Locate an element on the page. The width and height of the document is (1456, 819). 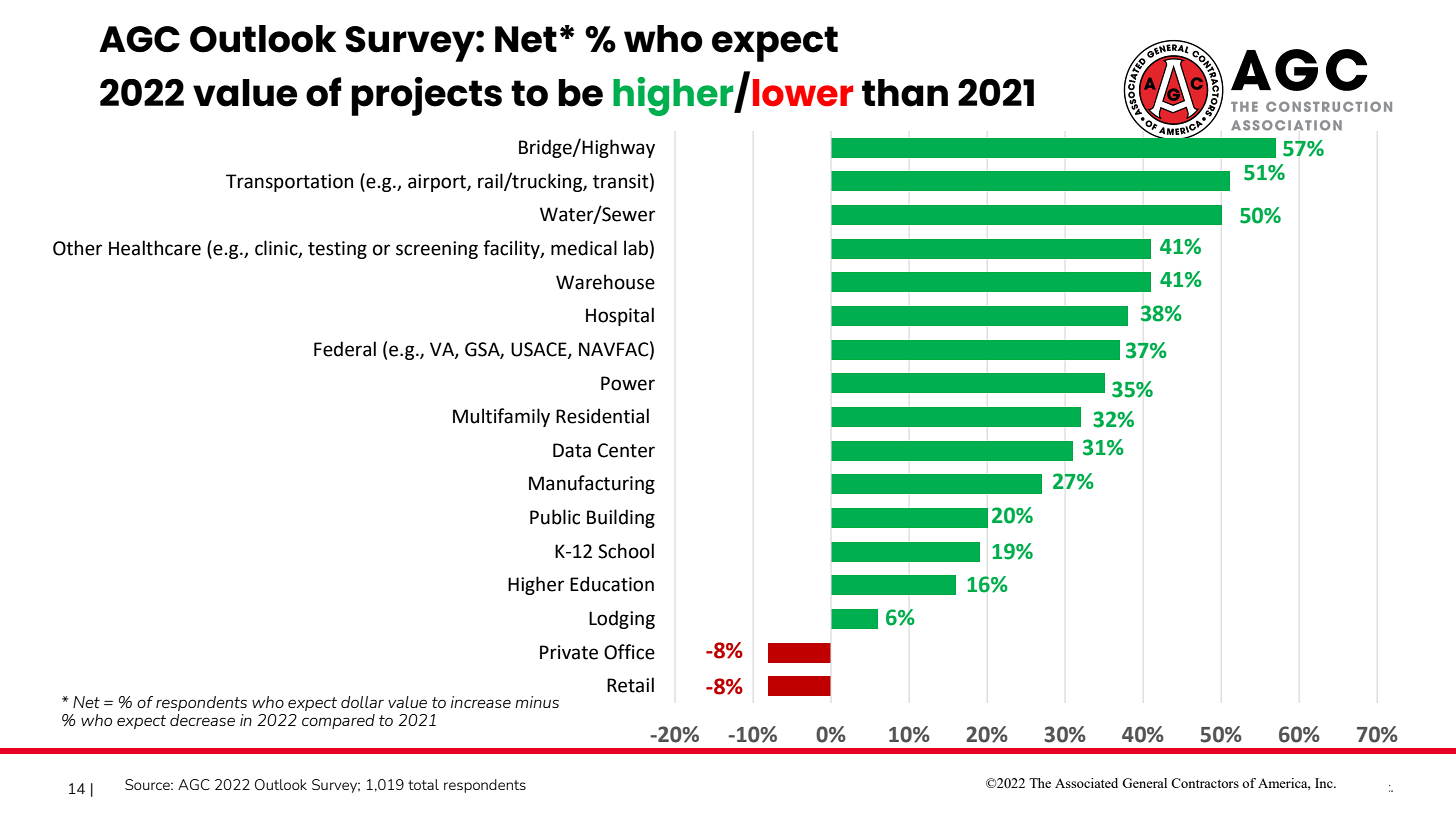
total is located at coordinates (423, 784).
